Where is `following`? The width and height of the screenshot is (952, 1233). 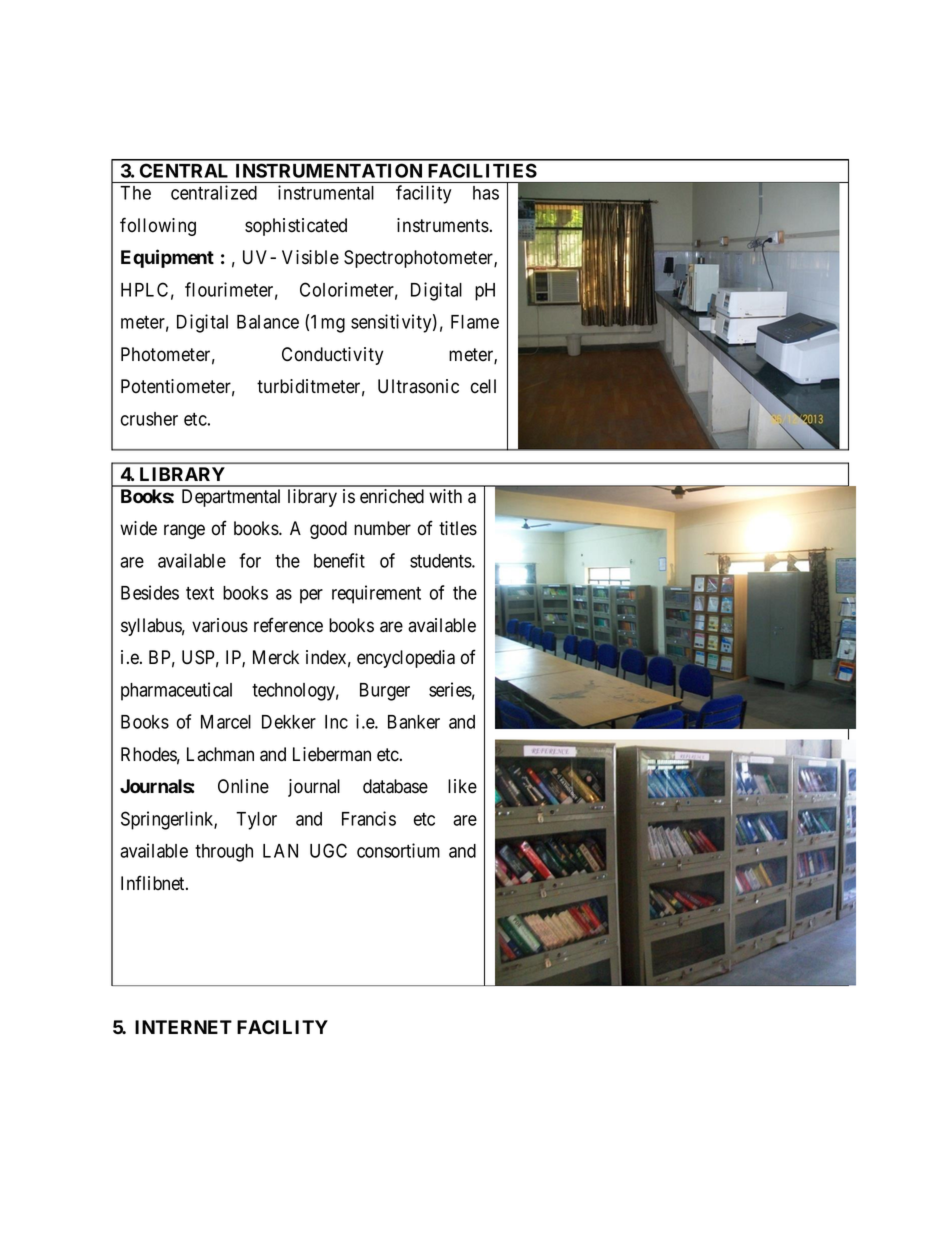 following is located at coordinates (158, 226).
